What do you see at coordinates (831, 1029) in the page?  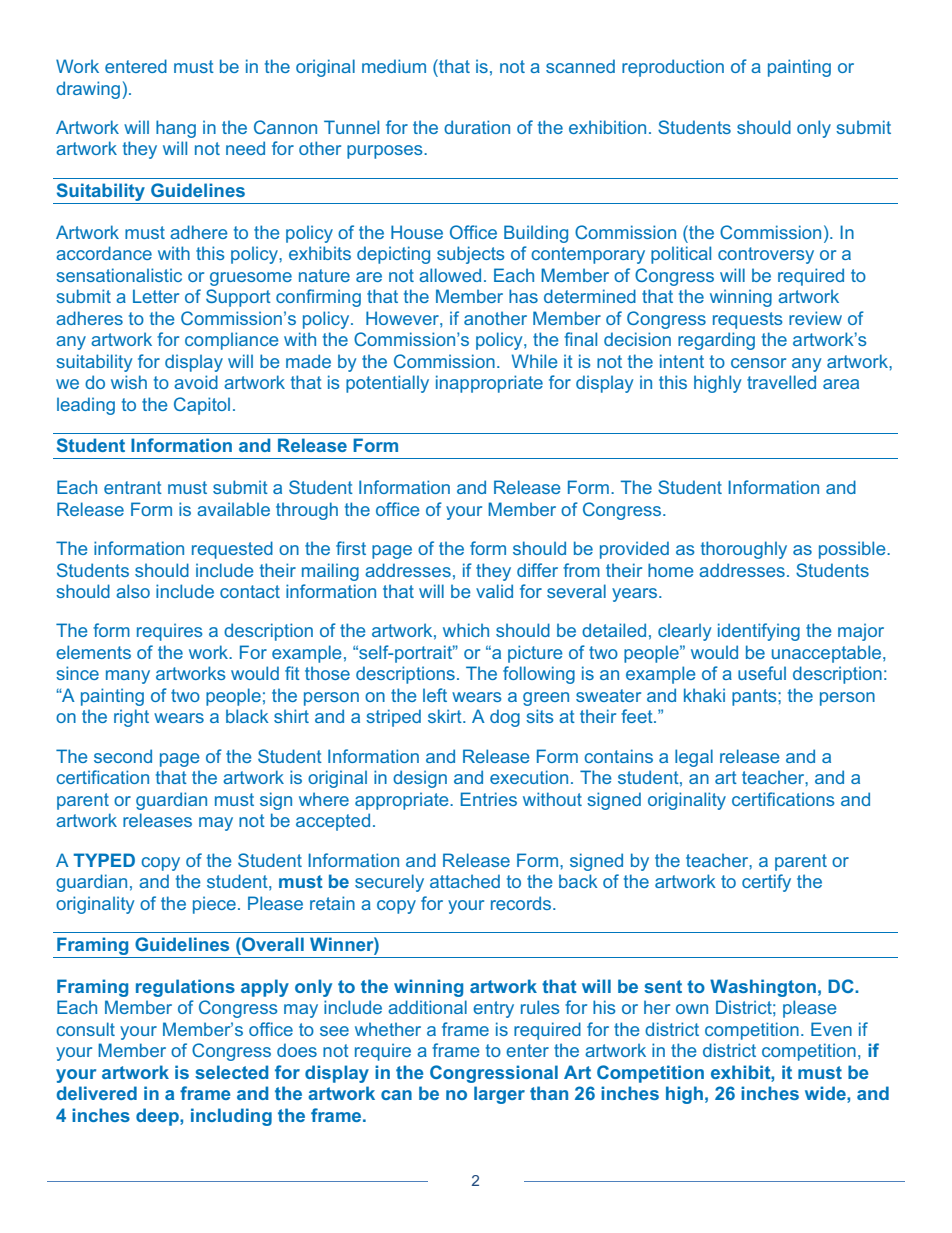 I see `Even` at bounding box center [831, 1029].
